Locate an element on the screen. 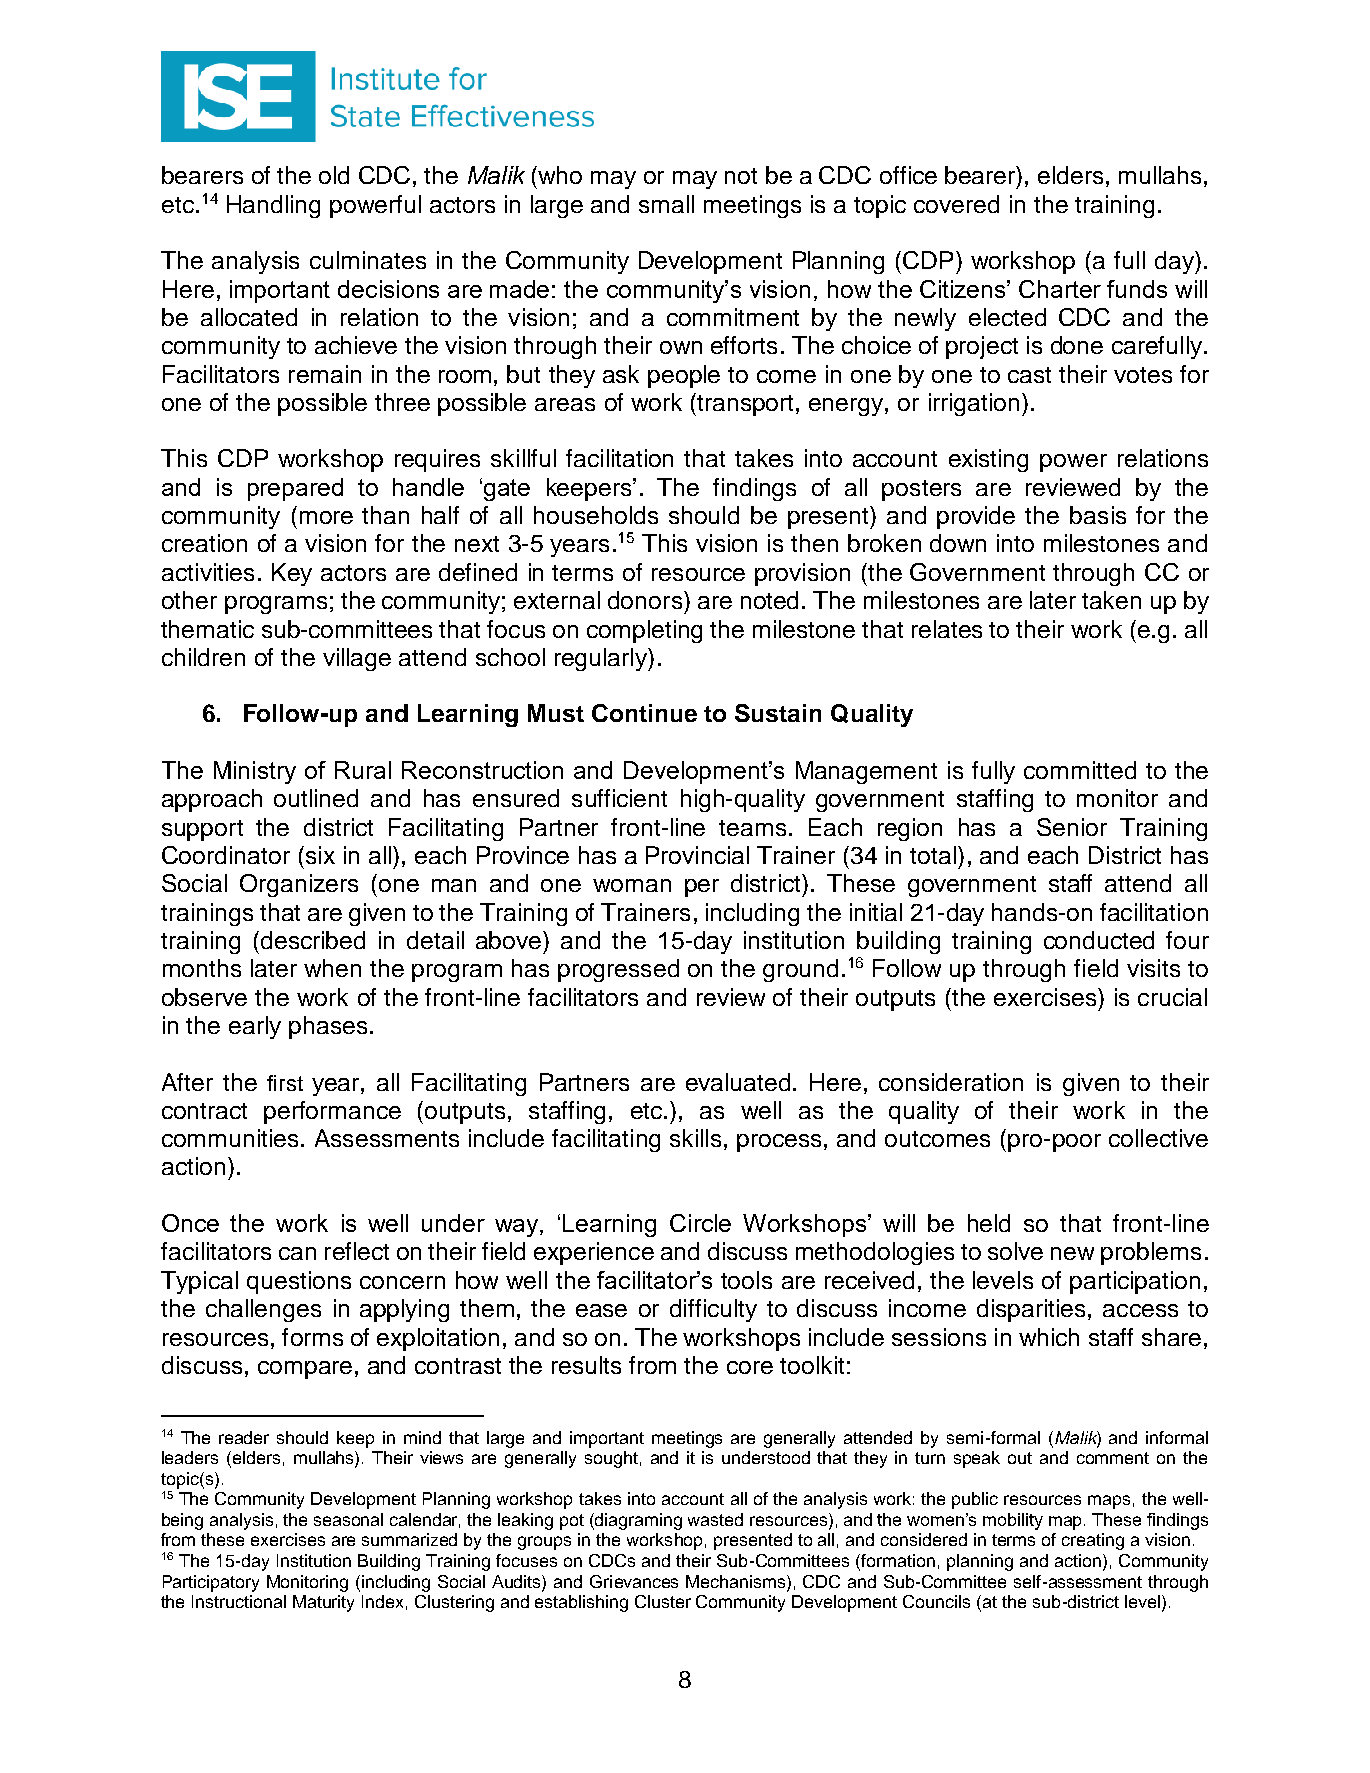 The height and width of the screenshot is (1773, 1370). Charter is located at coordinates (1060, 289).
